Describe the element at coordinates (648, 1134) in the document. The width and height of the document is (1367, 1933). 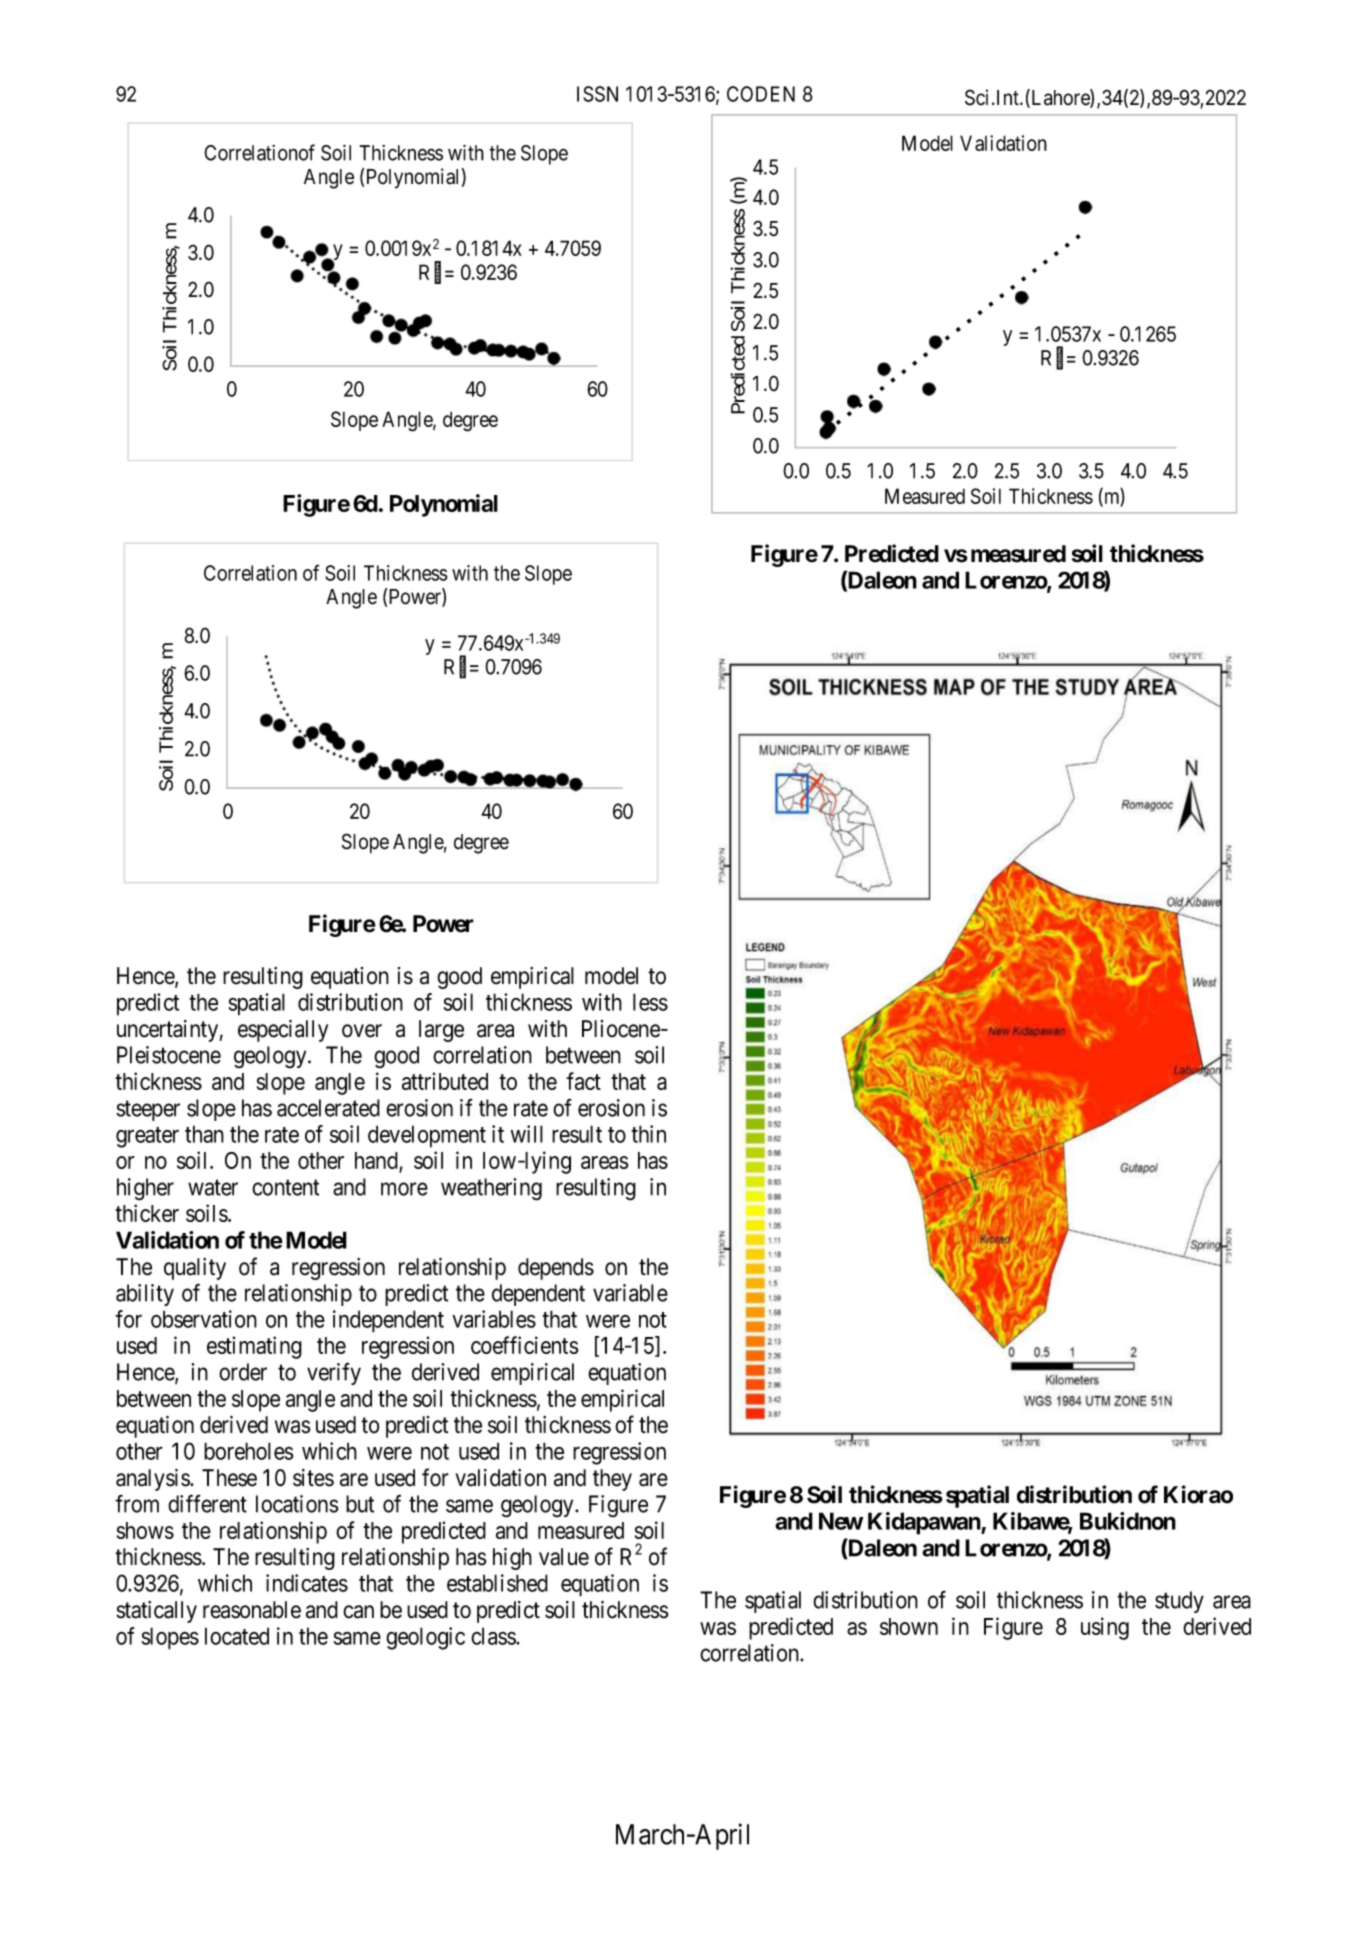
I see `thin` at that location.
